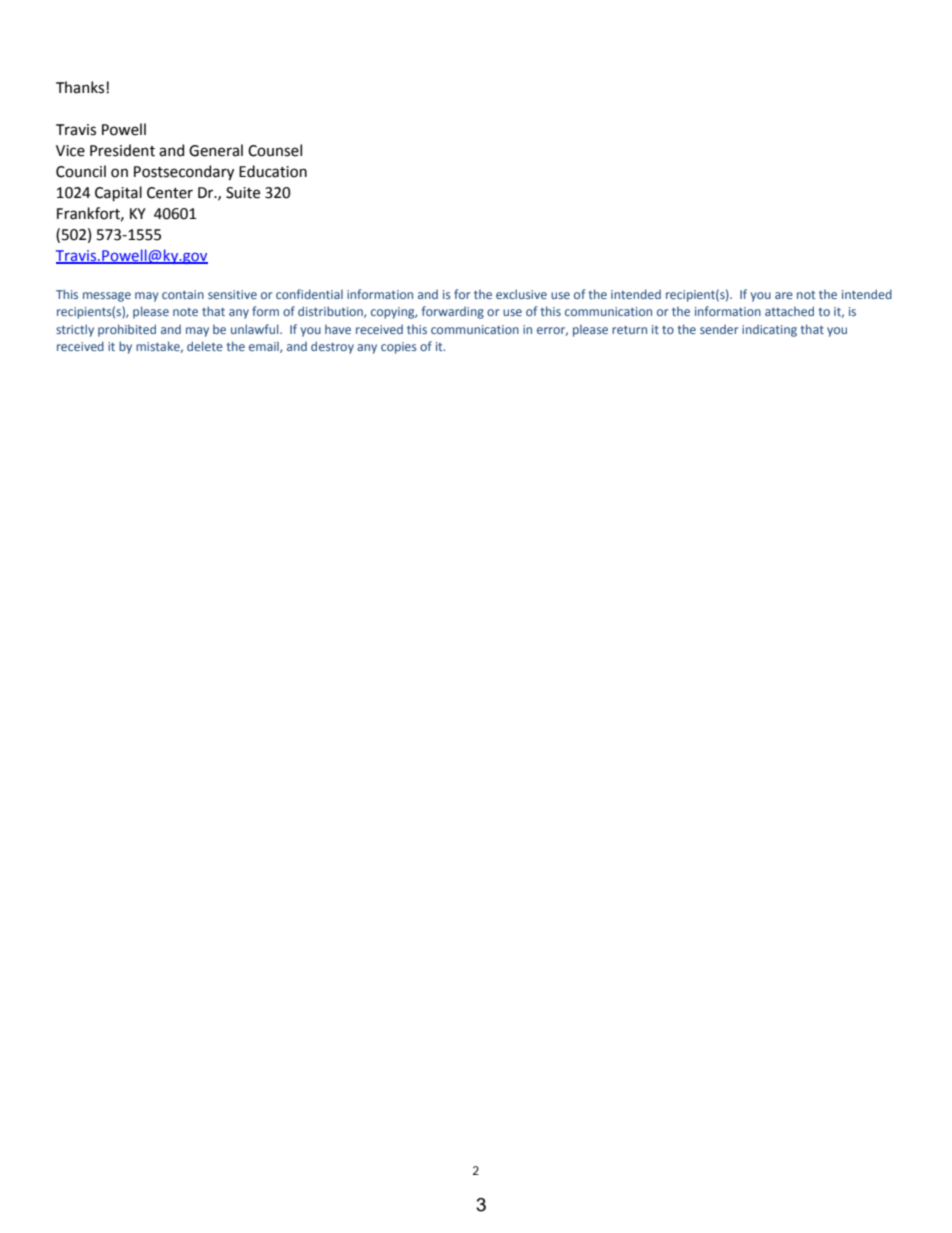 This document has width=952, height=1233. Describe the element at coordinates (719, 329) in the document. I see `sender` at that location.
